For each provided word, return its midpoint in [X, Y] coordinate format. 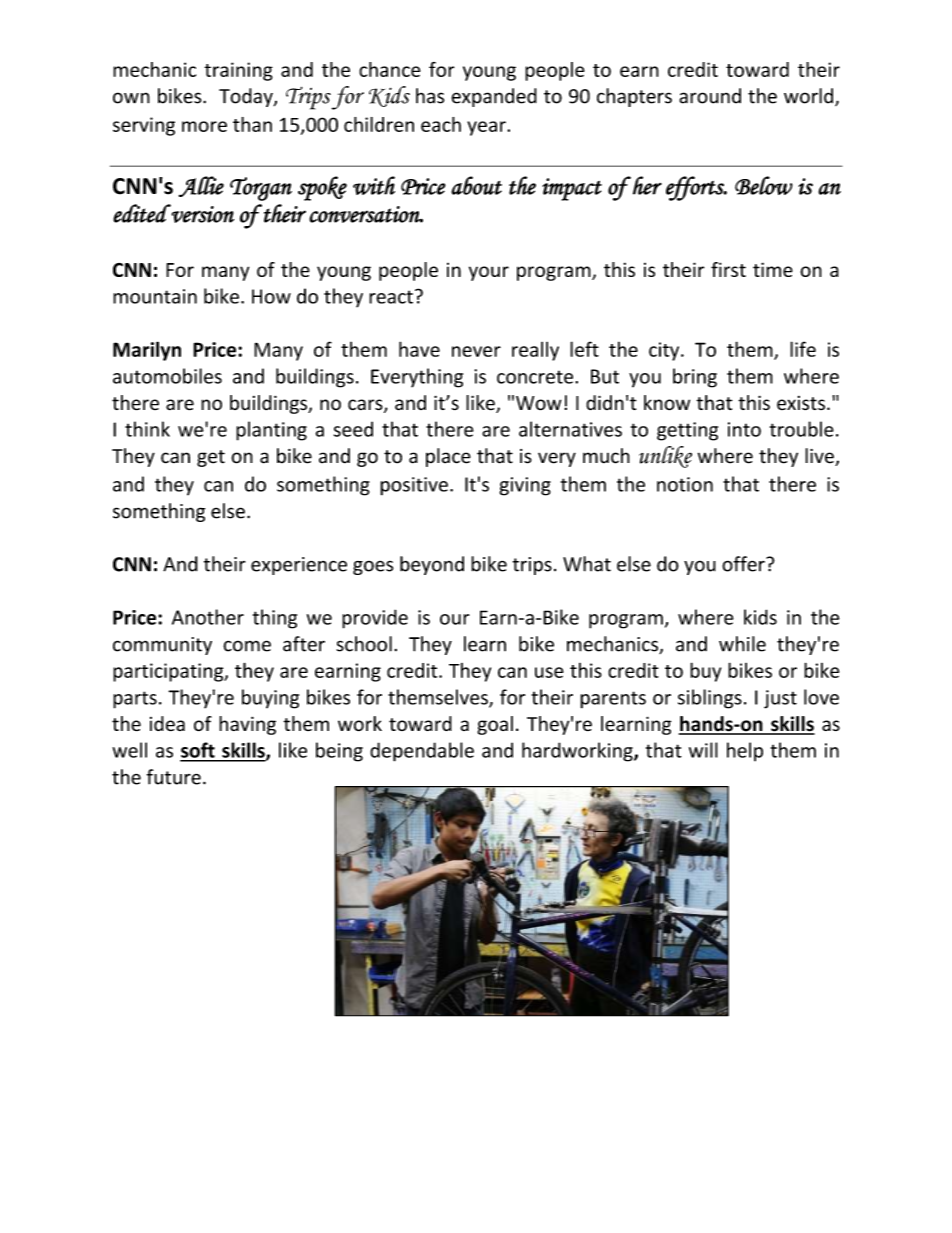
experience [299, 566]
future [174, 777]
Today [247, 97]
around [710, 96]
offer [744, 564]
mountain [155, 296]
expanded [494, 97]
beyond [432, 565]
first [728, 269]
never [476, 351]
